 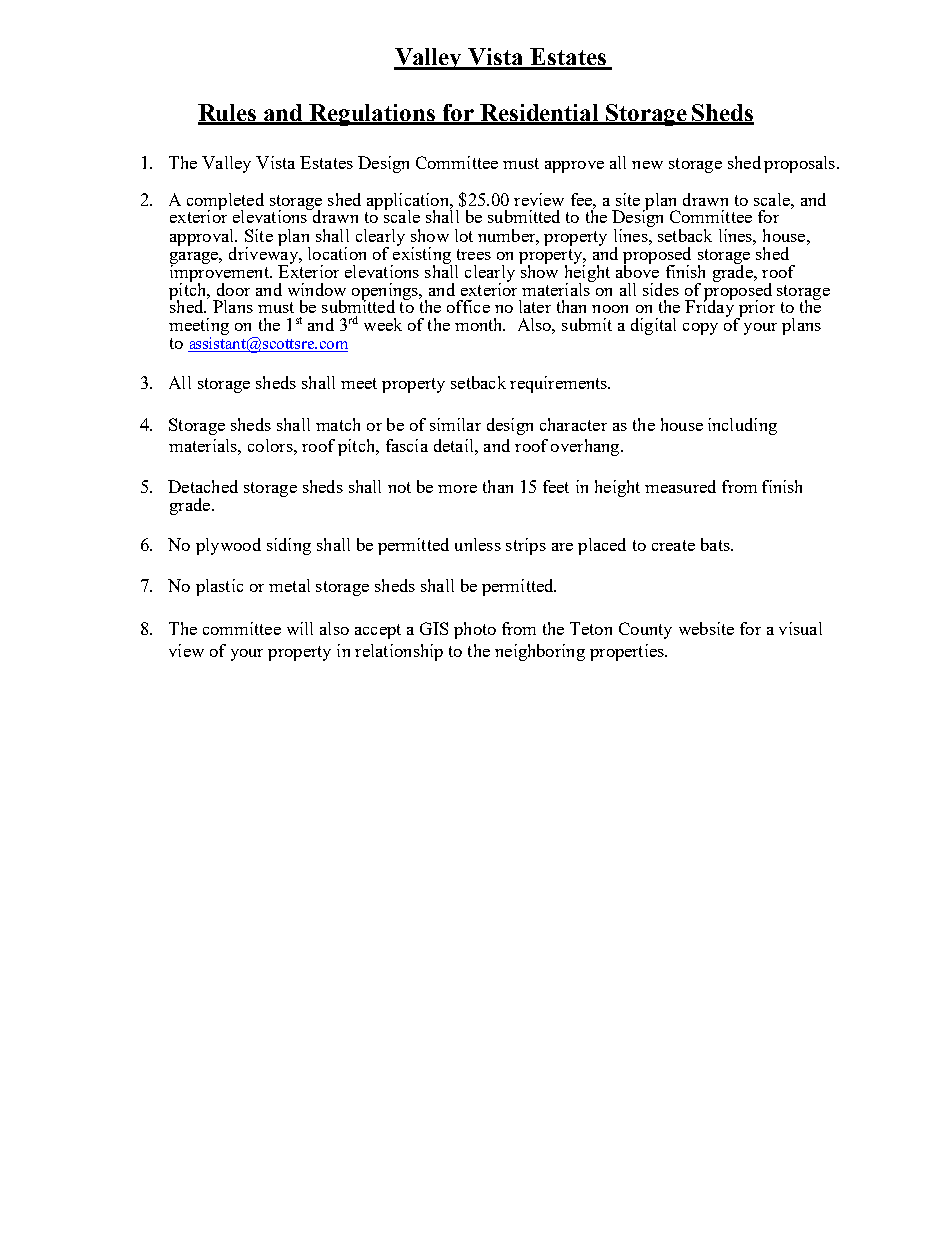 What do you see at coordinates (457, 489) in the screenshot?
I see `more` at bounding box center [457, 489].
